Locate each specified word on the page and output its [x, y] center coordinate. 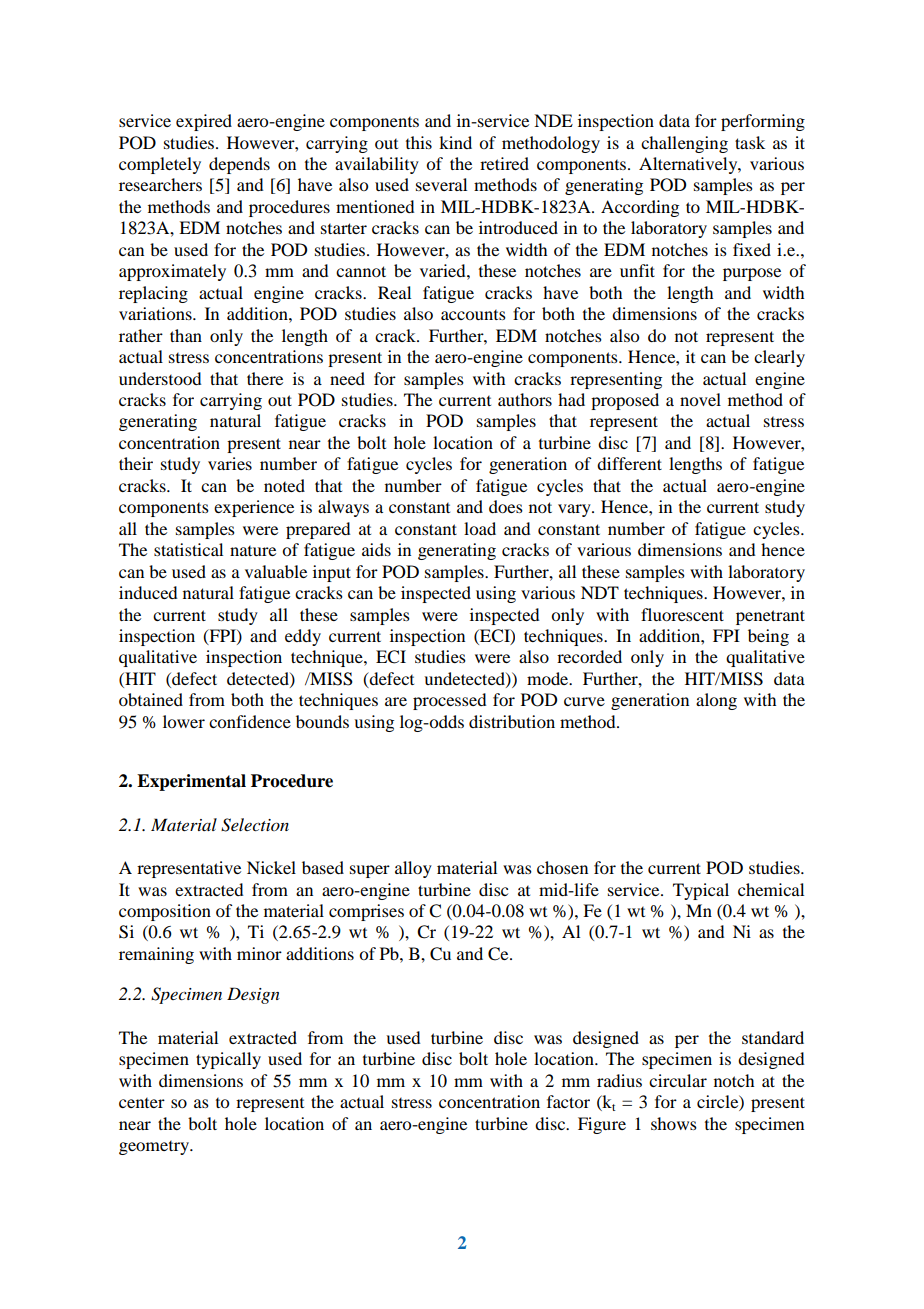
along [716, 701]
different [629, 463]
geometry [155, 1148]
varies [230, 463]
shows [674, 1123]
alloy [413, 869]
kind [455, 142]
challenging [684, 144]
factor [568, 1101]
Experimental [191, 782]
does [506, 506]
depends [239, 165]
